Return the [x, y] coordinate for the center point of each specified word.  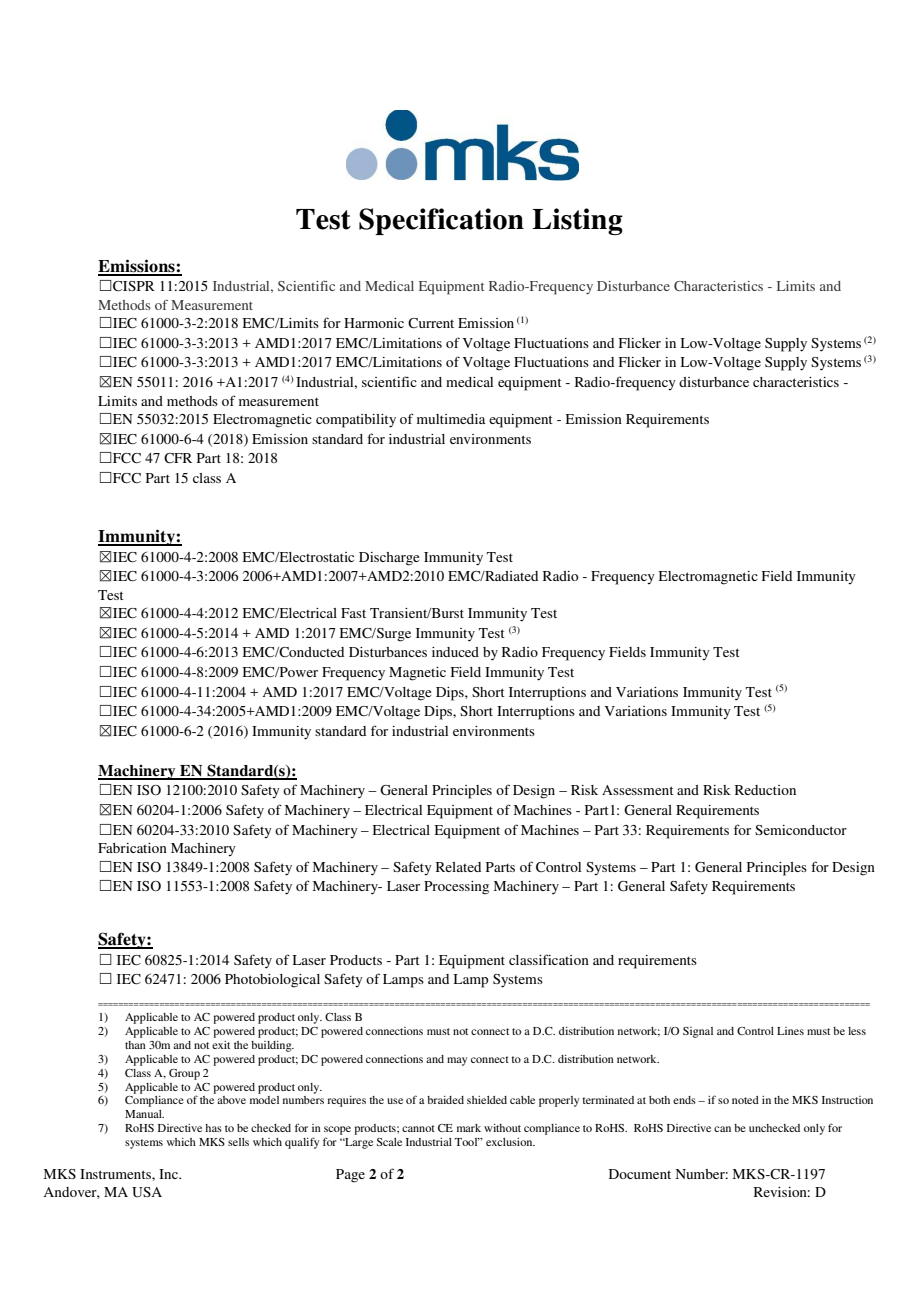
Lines [790, 1031]
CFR [178, 458]
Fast [353, 613]
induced [455, 652]
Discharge [389, 559]
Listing [577, 221]
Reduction [765, 790]
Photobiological [272, 981]
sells [238, 1142]
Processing [456, 888]
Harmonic [374, 323]
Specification [441, 221]
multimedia [451, 419]
